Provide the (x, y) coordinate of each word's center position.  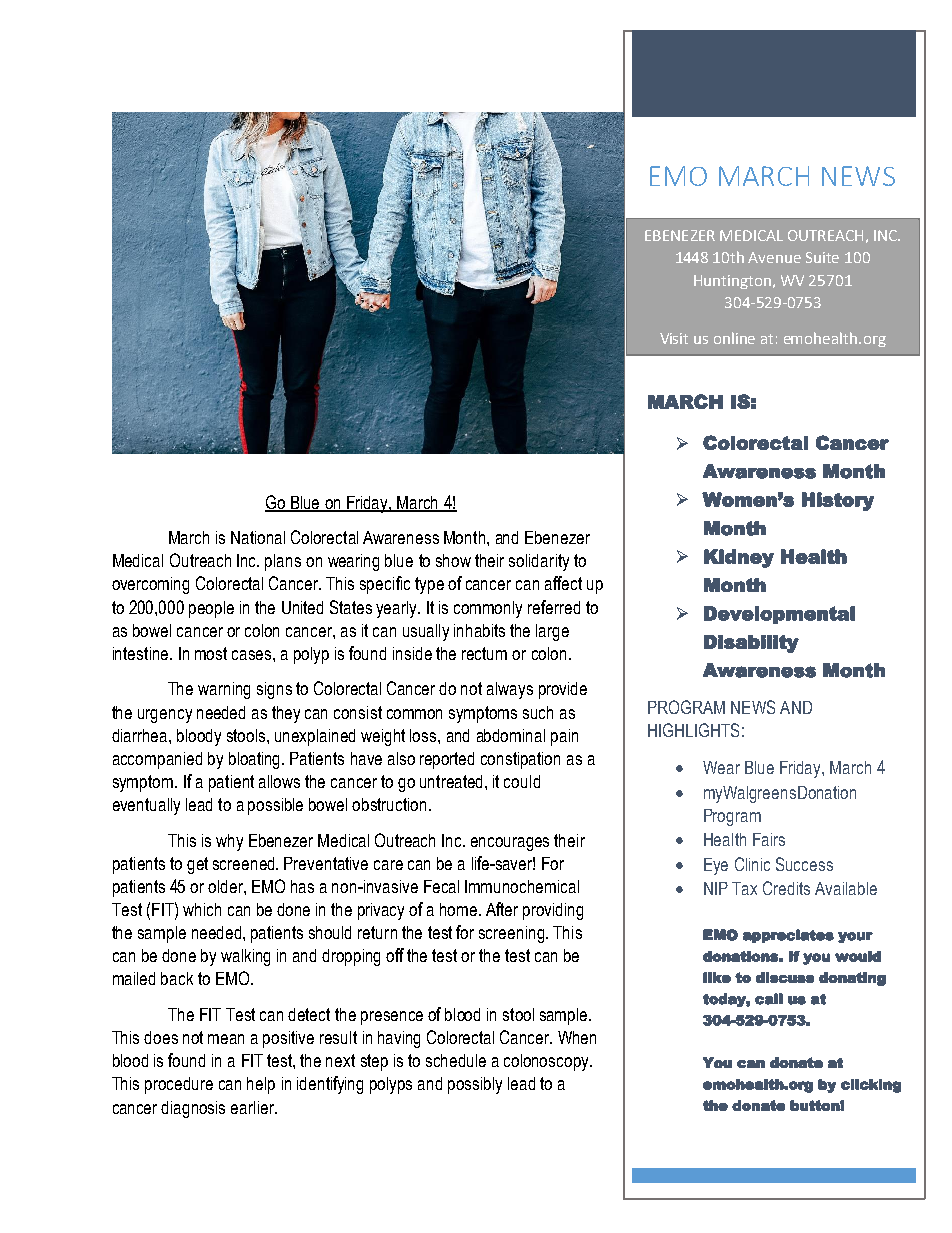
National (258, 537)
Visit (674, 338)
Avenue (774, 257)
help (261, 1085)
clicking (871, 1086)
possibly (475, 1085)
